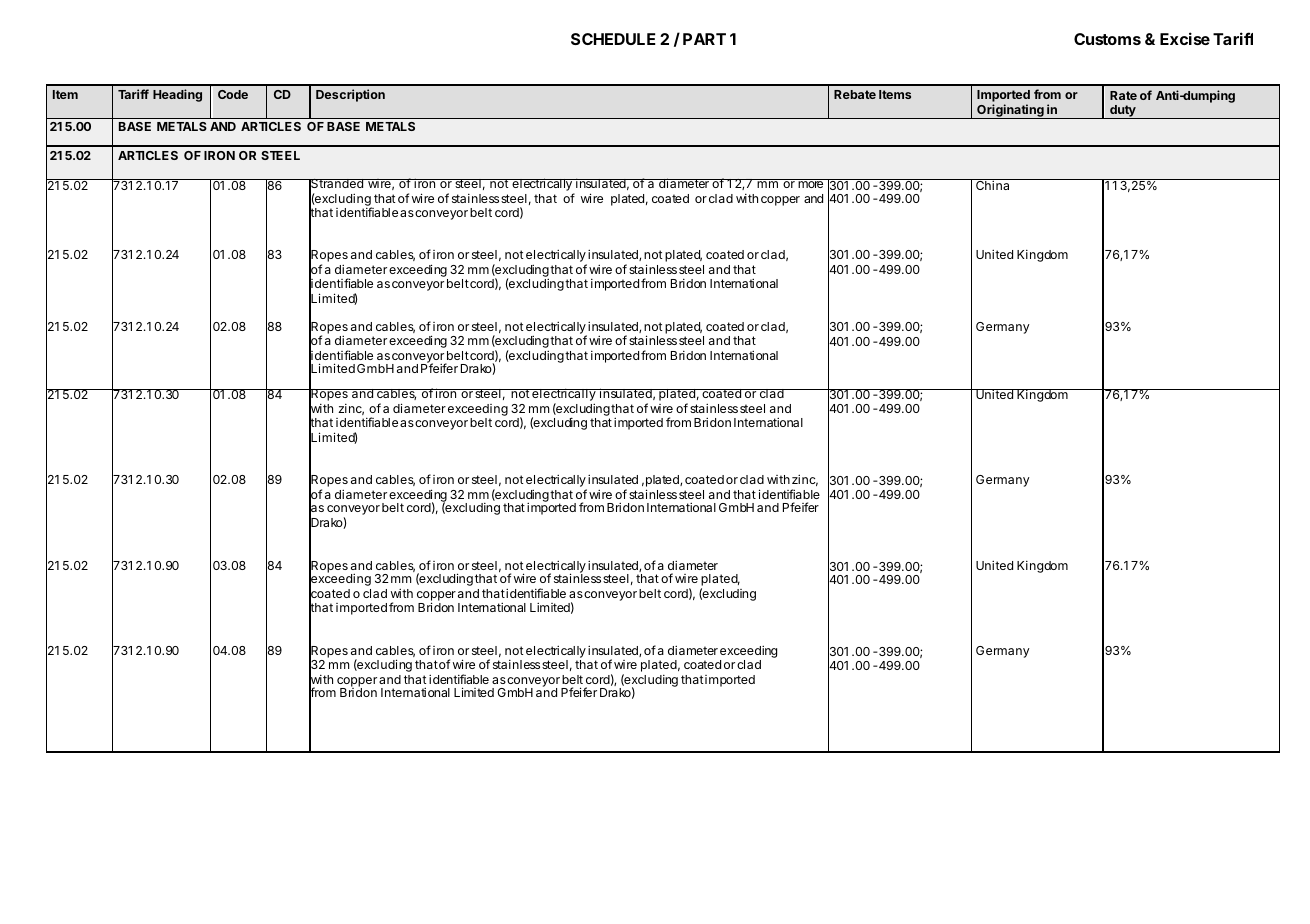 Image resolution: width=1310 pixels, height=924 pixels. I want to click on Rate, so click(1123, 95).
